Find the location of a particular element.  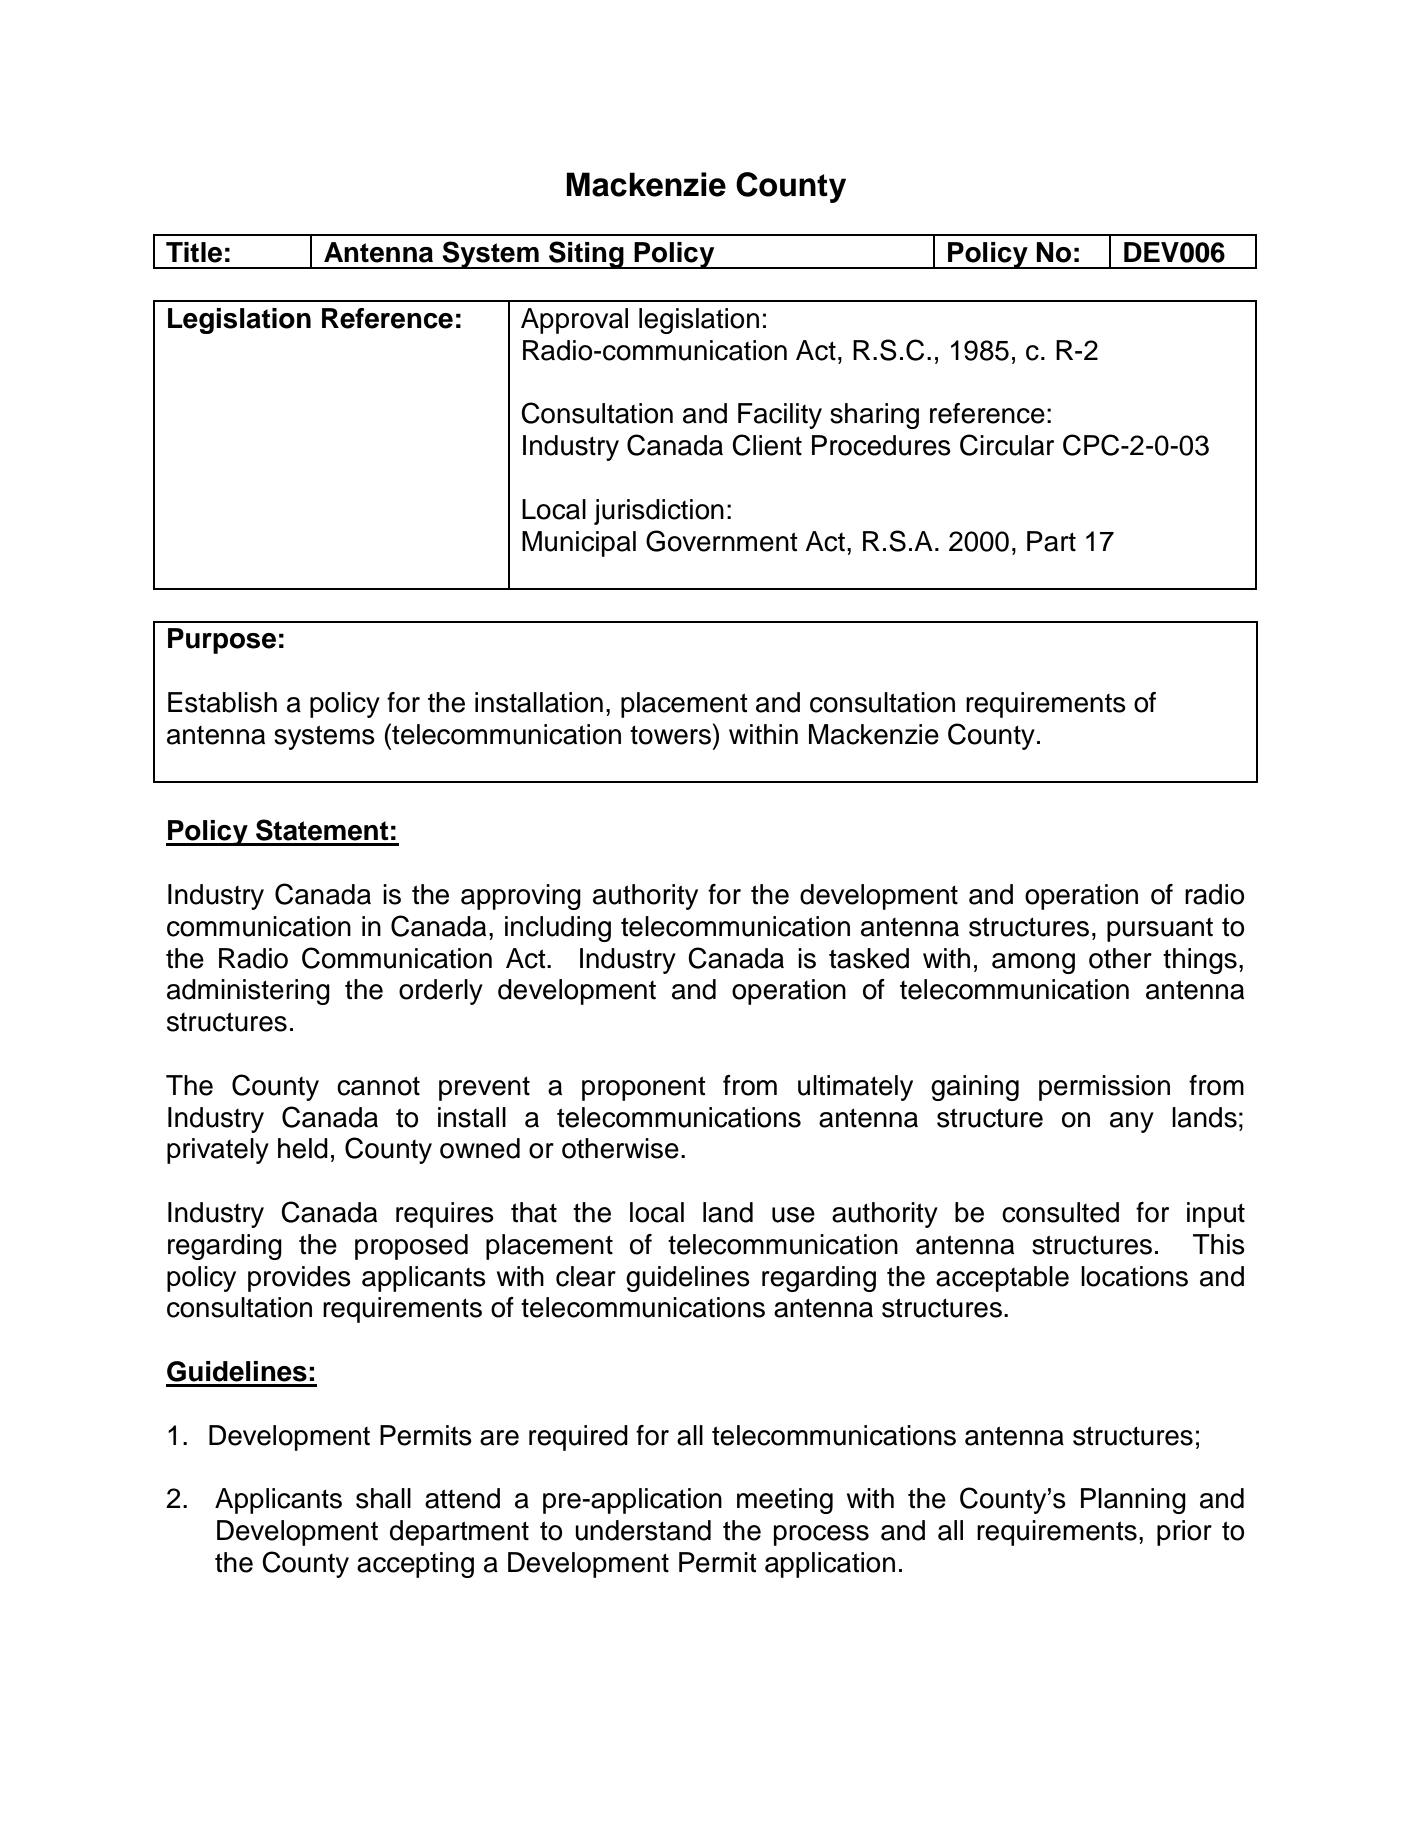

Title is located at coordinates (194, 252).
